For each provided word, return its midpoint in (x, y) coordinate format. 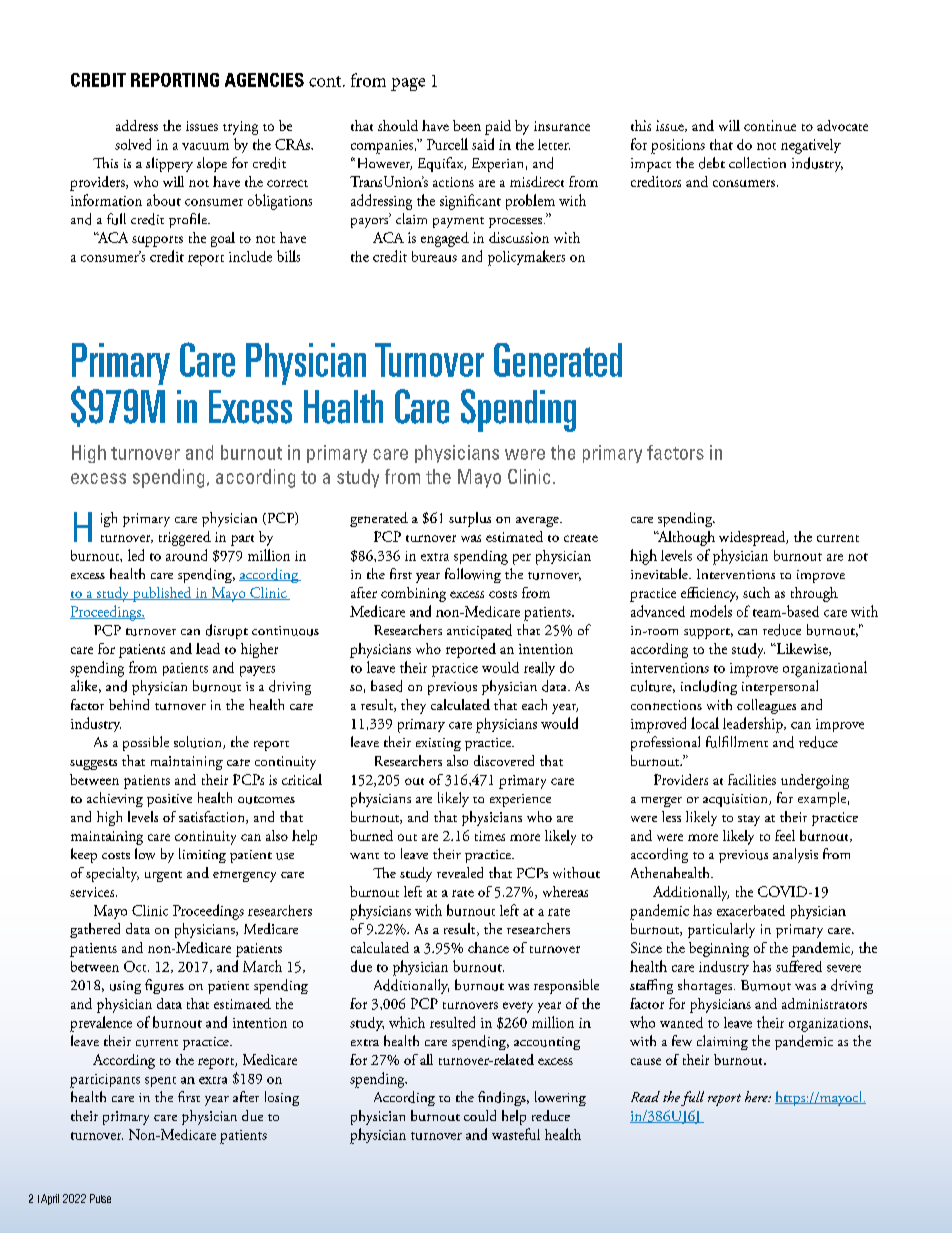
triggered (185, 538)
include (250, 256)
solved (133, 144)
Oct (136, 966)
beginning (719, 949)
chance (488, 947)
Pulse (100, 1198)
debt (712, 163)
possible (146, 743)
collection (757, 162)
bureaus (434, 256)
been (467, 125)
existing (438, 744)
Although (685, 538)
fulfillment (737, 742)
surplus (470, 519)
